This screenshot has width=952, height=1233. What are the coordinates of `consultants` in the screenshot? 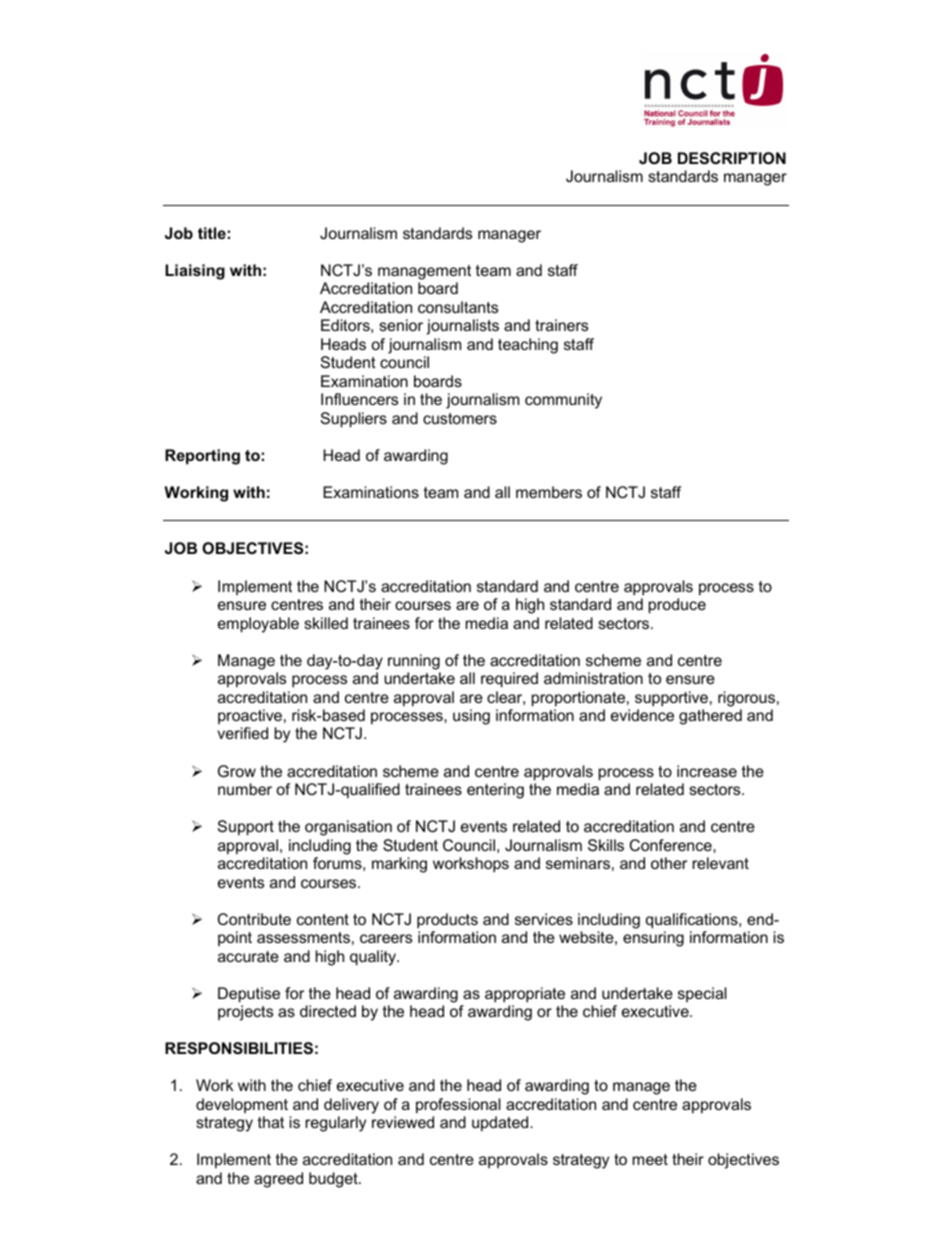 It's located at (458, 307).
